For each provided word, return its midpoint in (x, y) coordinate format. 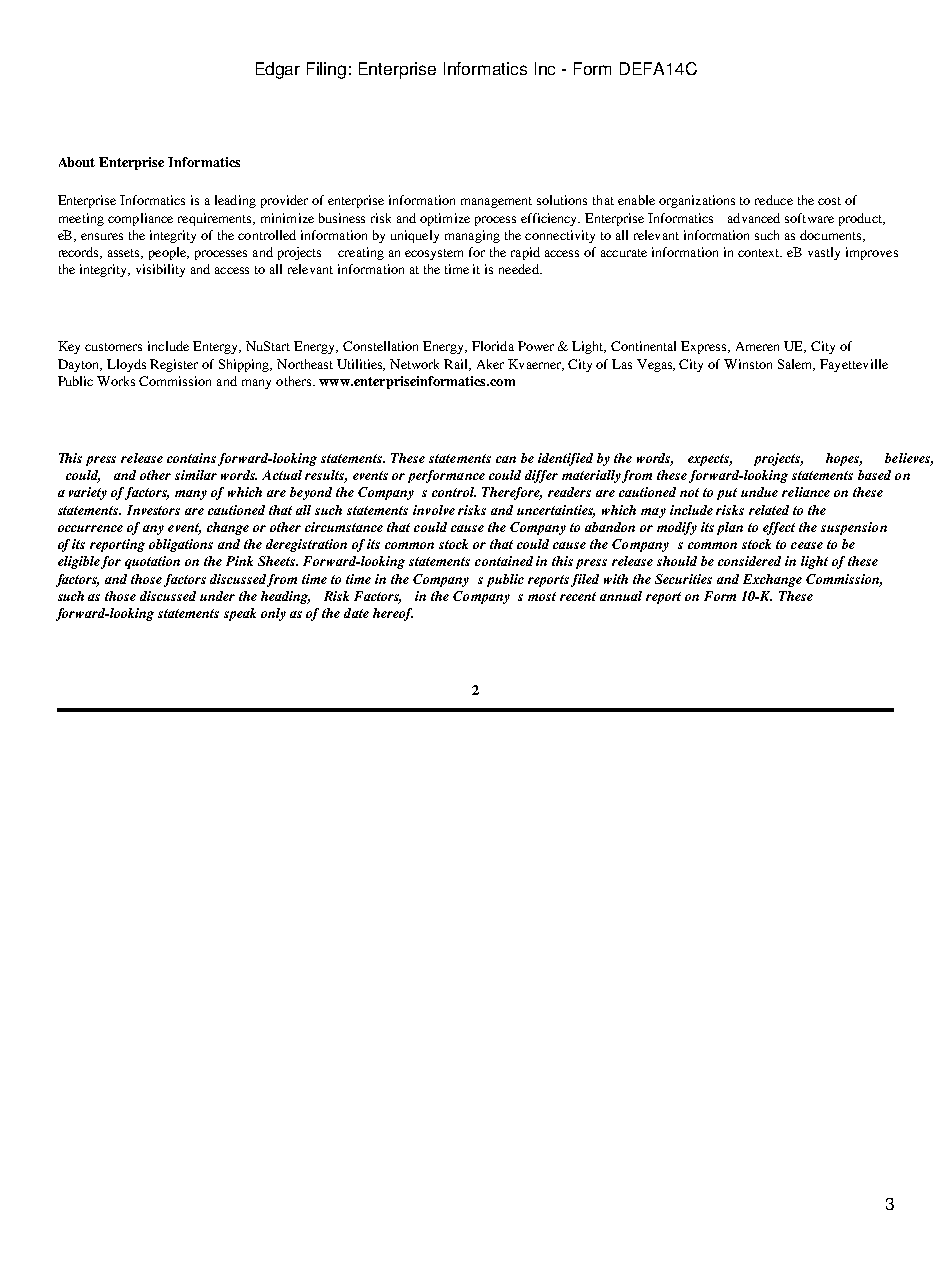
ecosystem (434, 254)
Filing (326, 70)
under (217, 596)
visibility (160, 270)
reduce (774, 200)
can (506, 459)
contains (191, 458)
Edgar (278, 70)
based (874, 475)
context (760, 253)
